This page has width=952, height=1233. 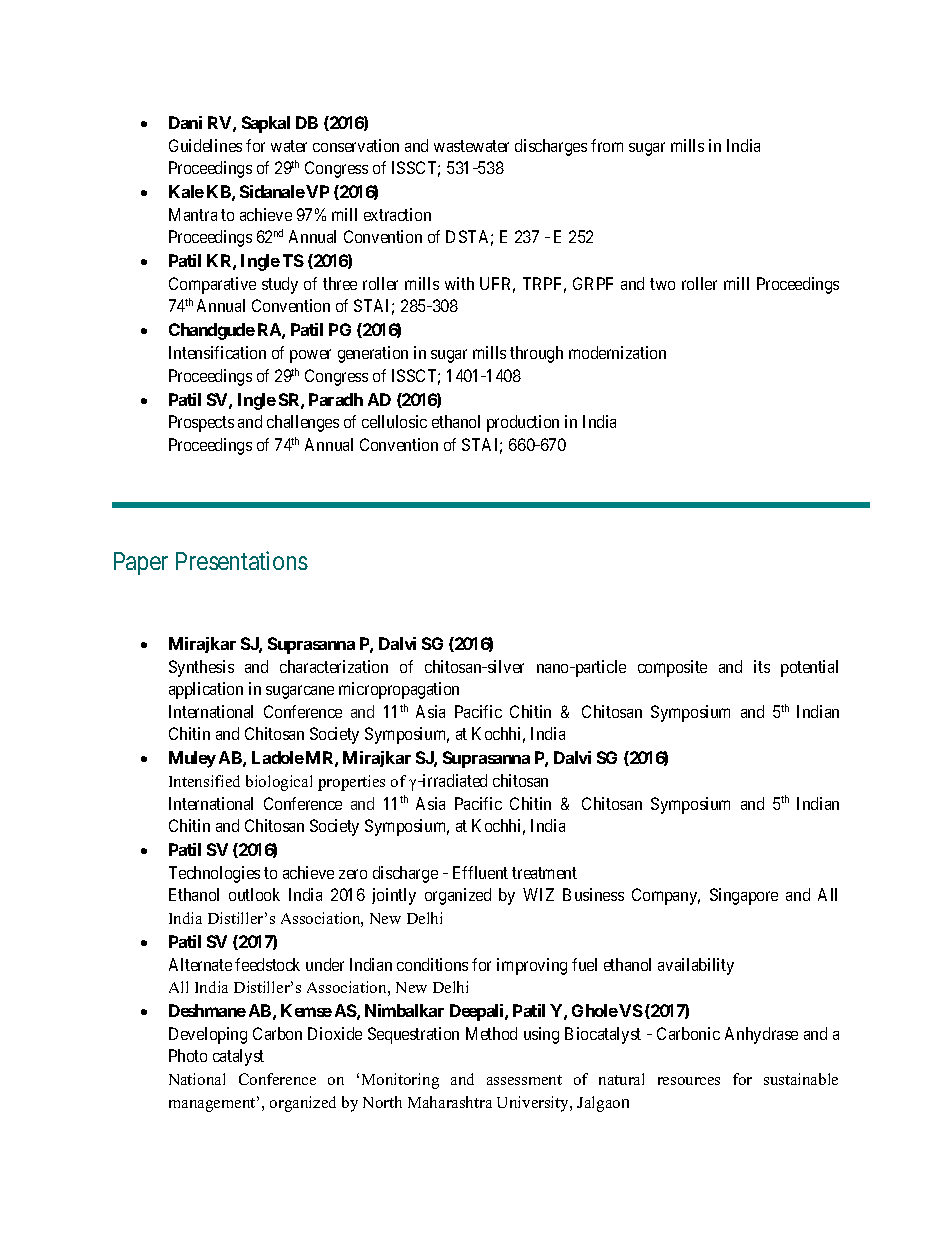 I want to click on Effluent, so click(x=480, y=872).
